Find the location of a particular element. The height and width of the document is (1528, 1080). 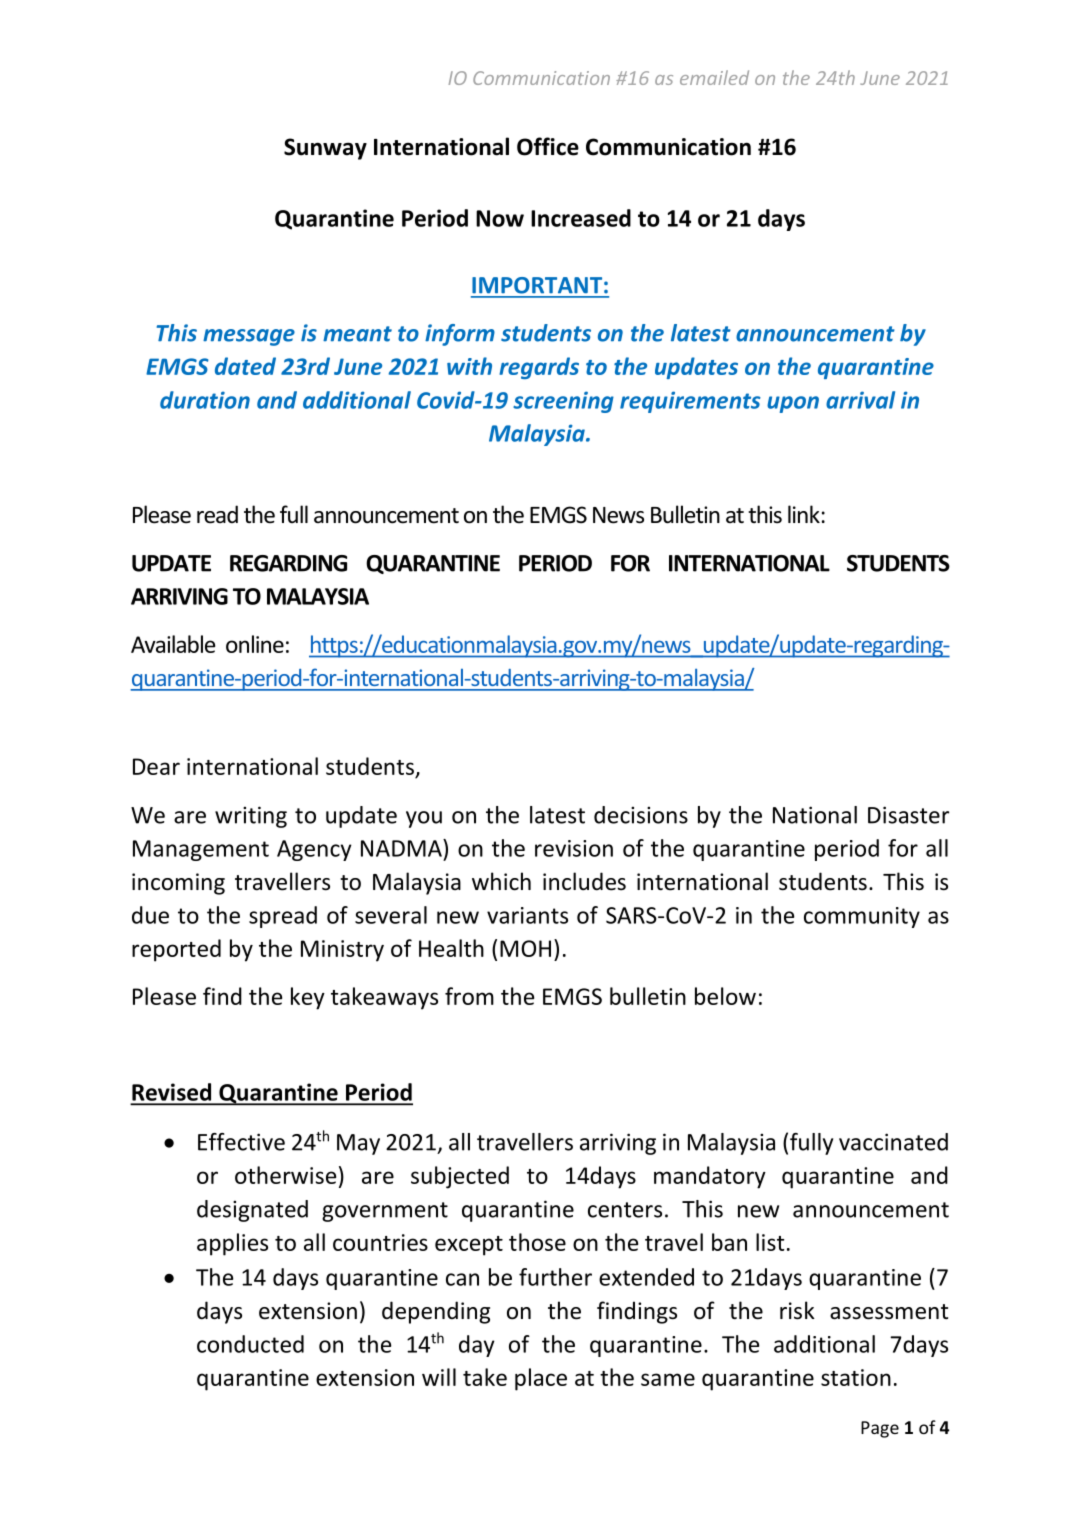

community is located at coordinates (862, 917).
